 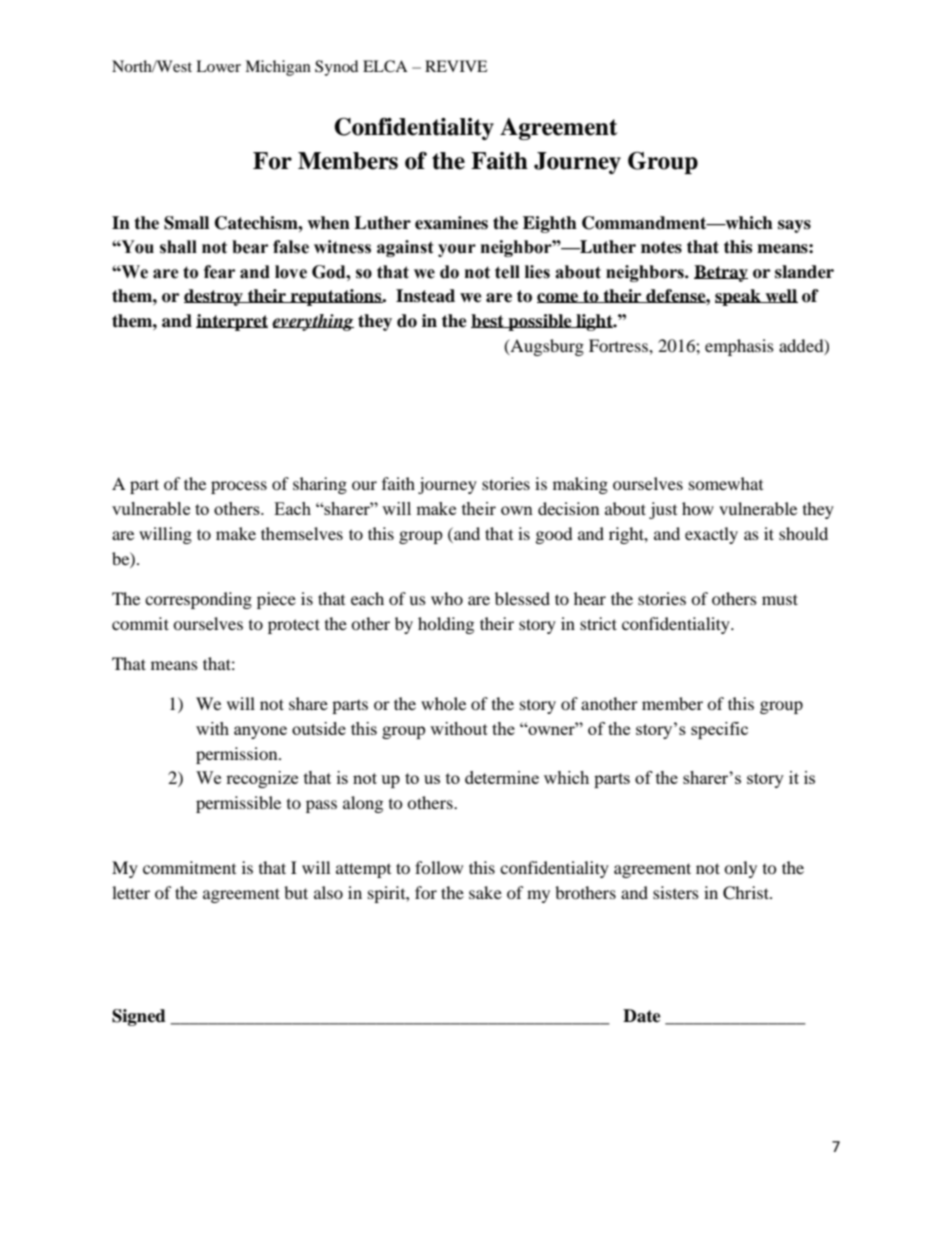 I want to click on Signed, so click(x=139, y=1017).
